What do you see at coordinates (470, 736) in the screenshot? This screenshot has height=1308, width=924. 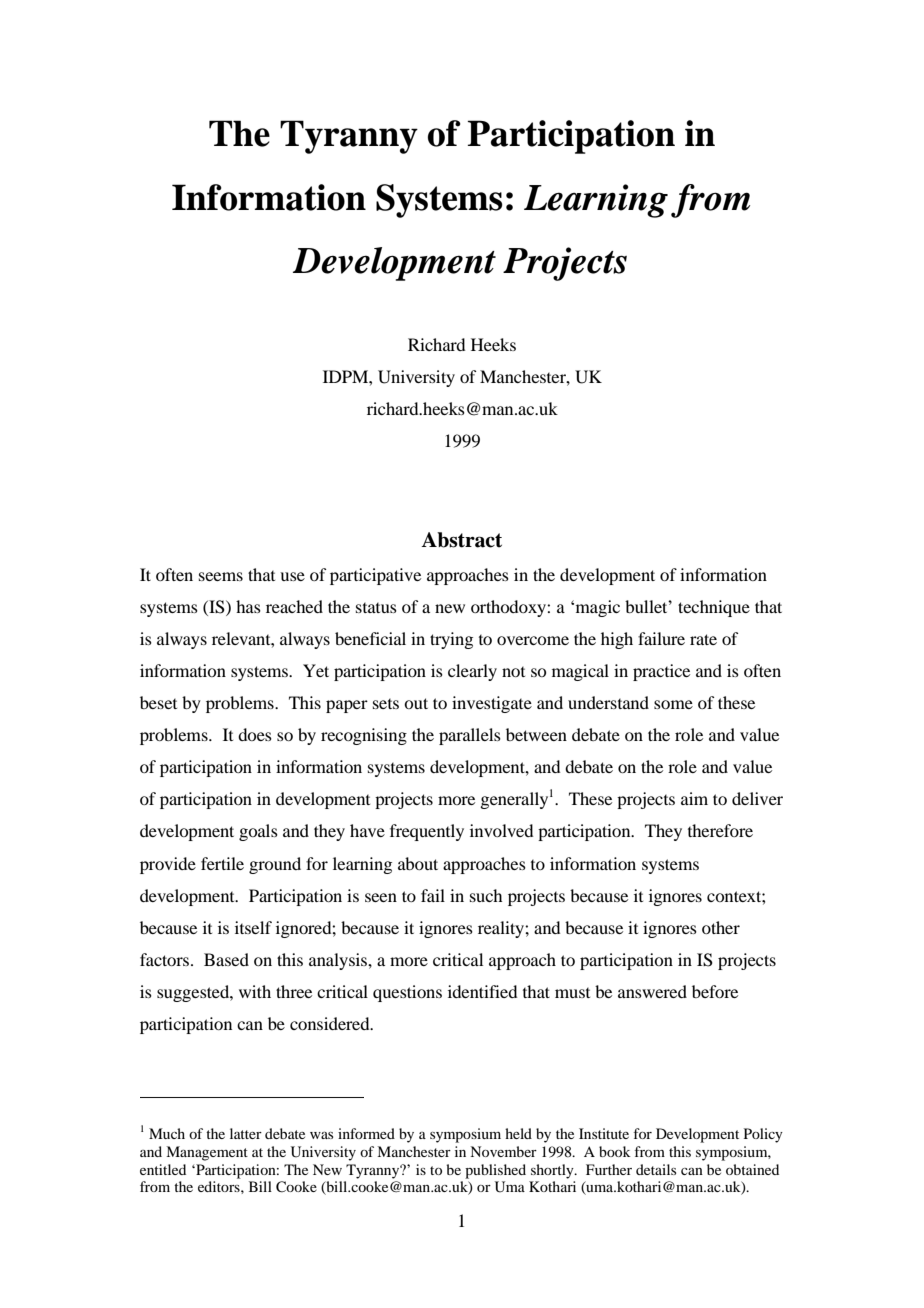 I see `parallels` at bounding box center [470, 736].
